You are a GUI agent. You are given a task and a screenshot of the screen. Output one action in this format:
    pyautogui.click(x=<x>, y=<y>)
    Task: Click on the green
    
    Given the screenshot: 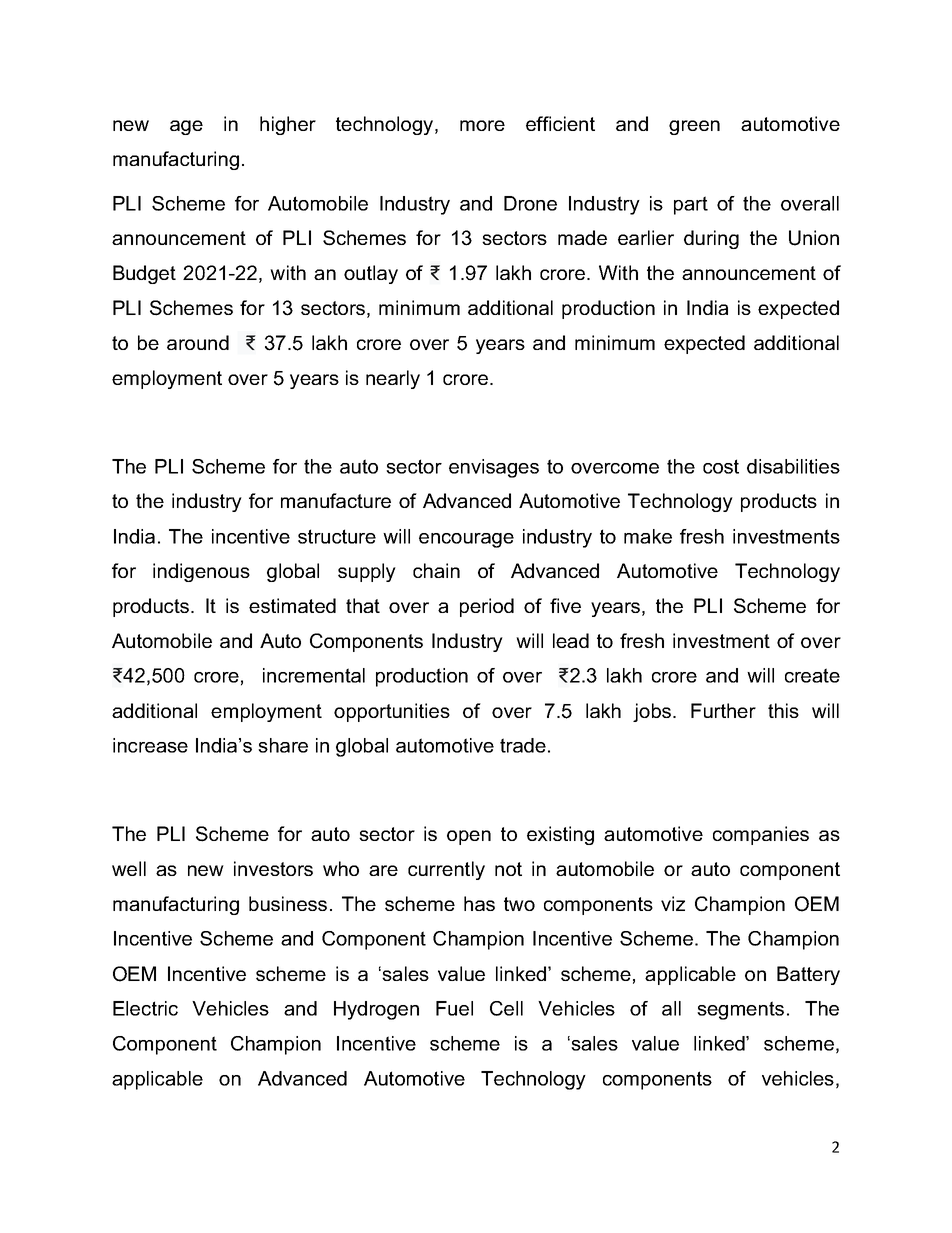 What is the action you would take?
    pyautogui.click(x=694, y=127)
